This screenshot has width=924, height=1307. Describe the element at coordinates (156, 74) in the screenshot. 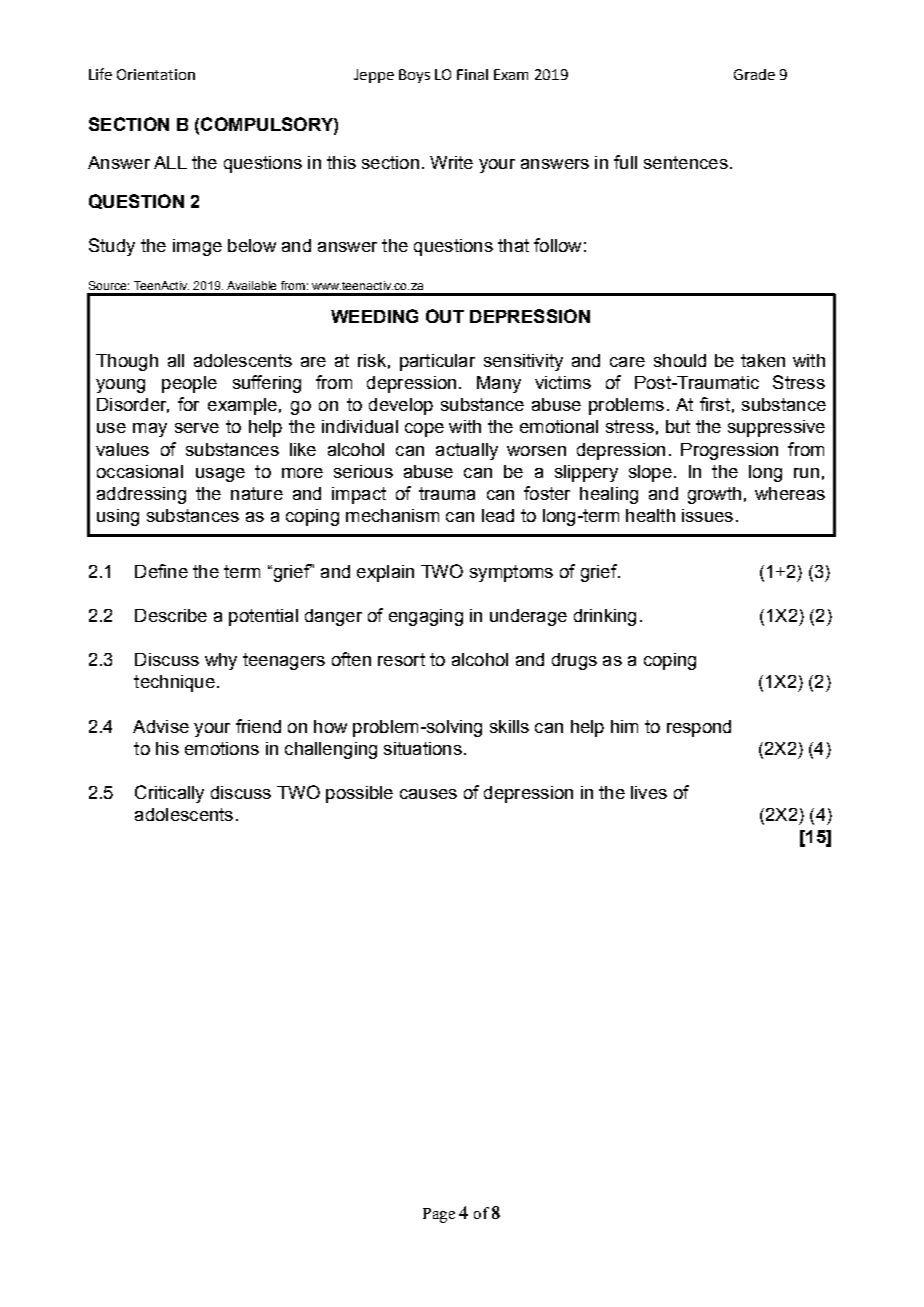

I see `Orientation` at that location.
